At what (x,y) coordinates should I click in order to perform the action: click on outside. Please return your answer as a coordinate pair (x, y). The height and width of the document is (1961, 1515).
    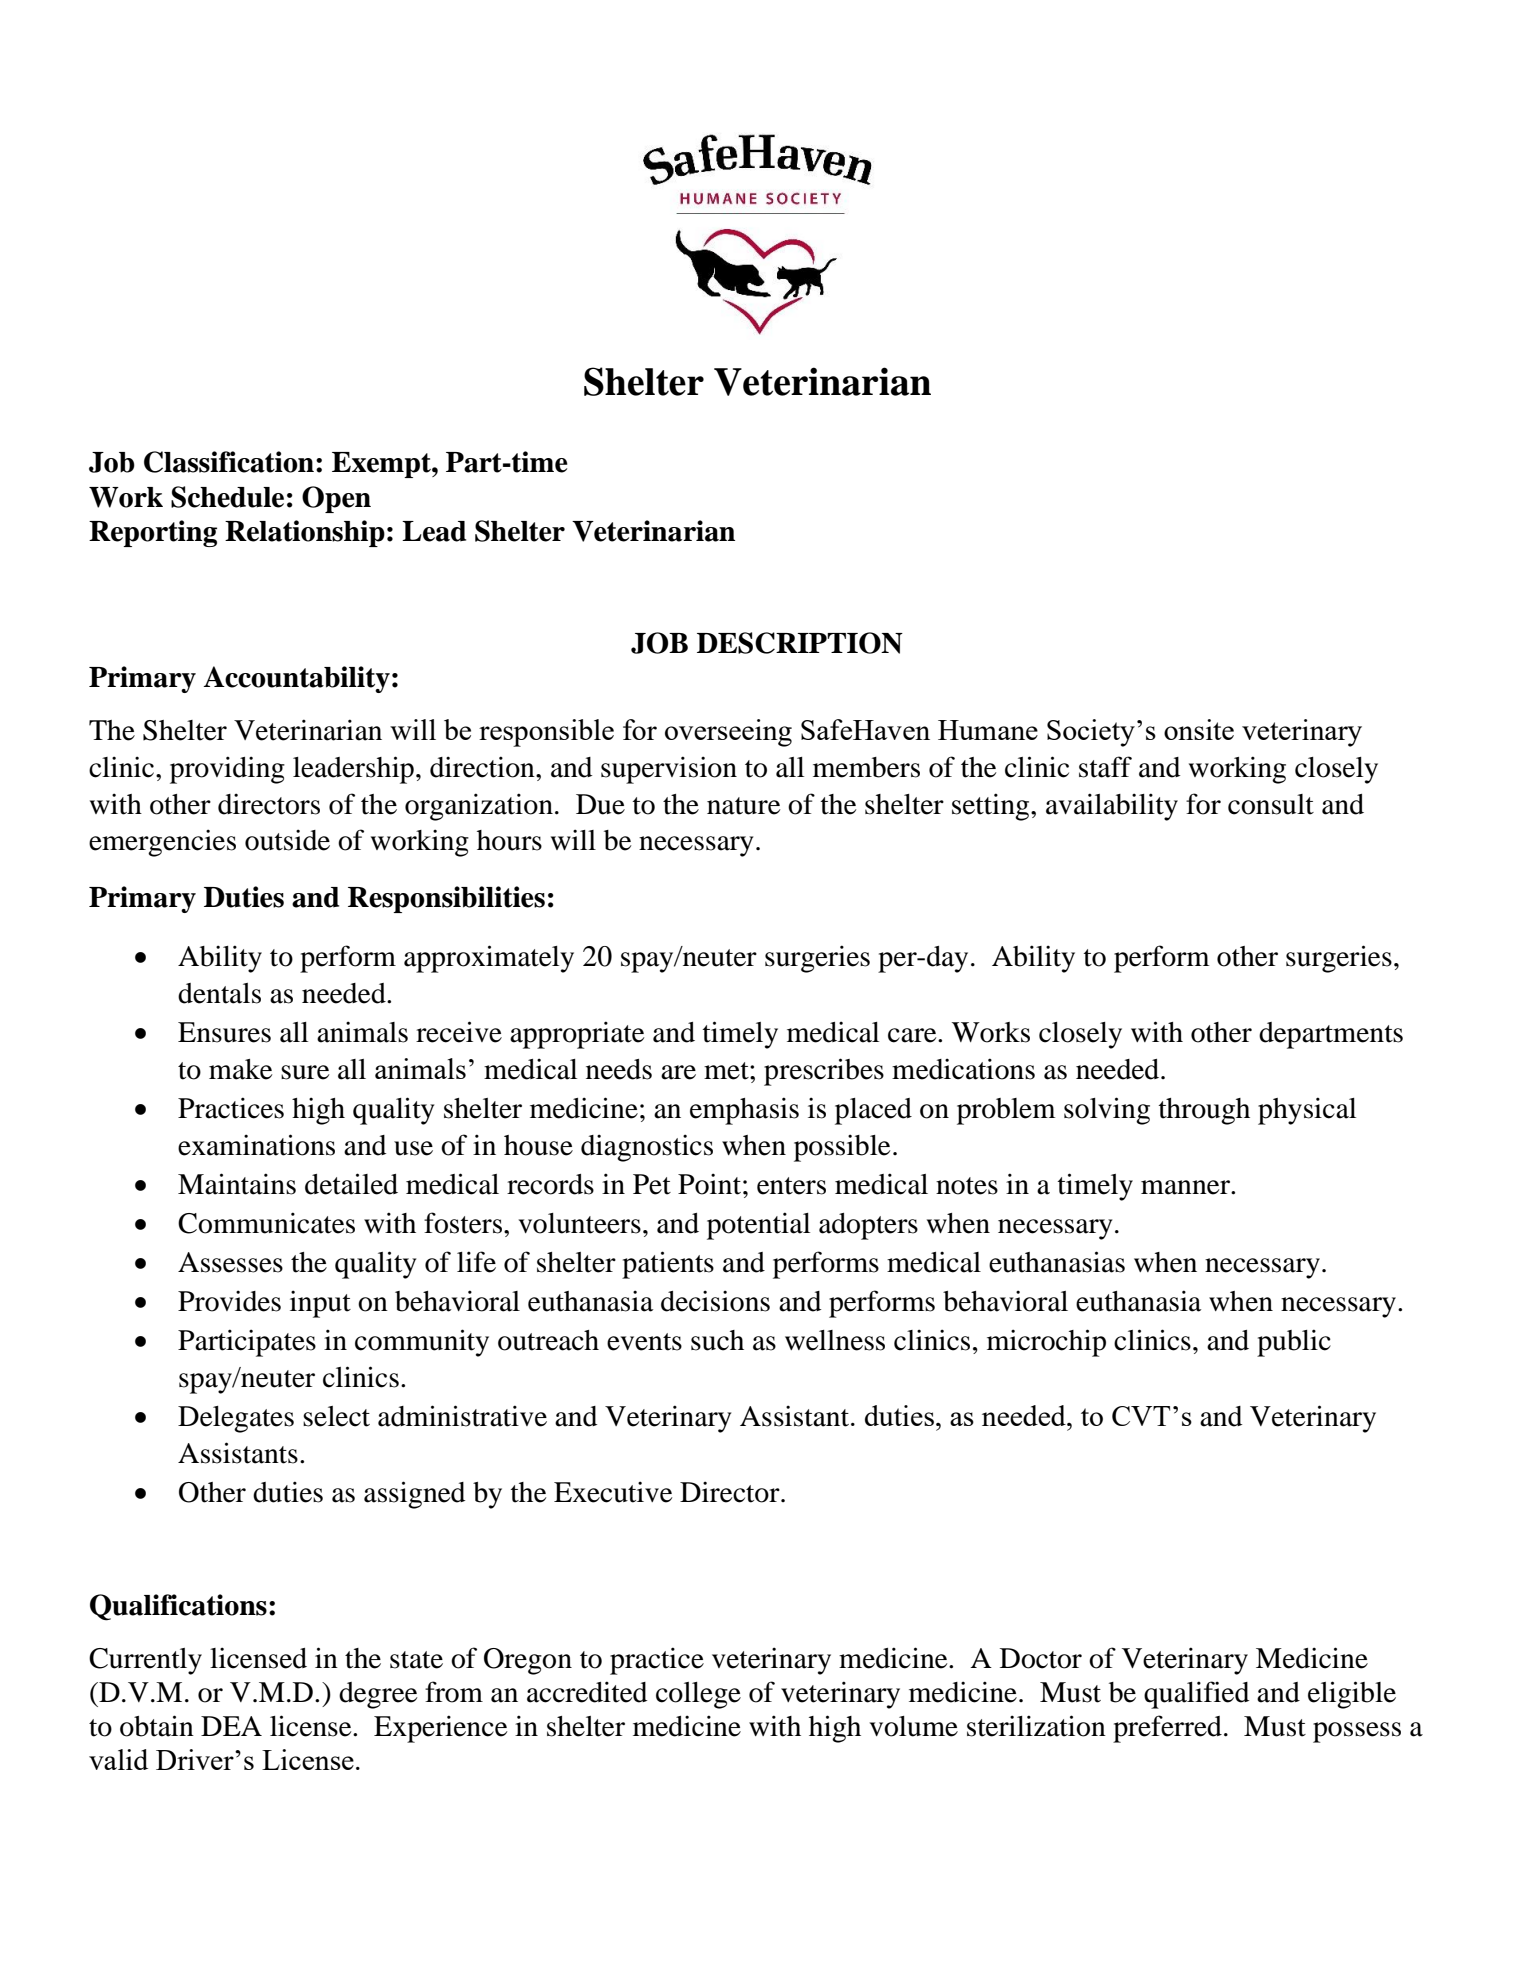
    Looking at the image, I should click on (287, 840).
